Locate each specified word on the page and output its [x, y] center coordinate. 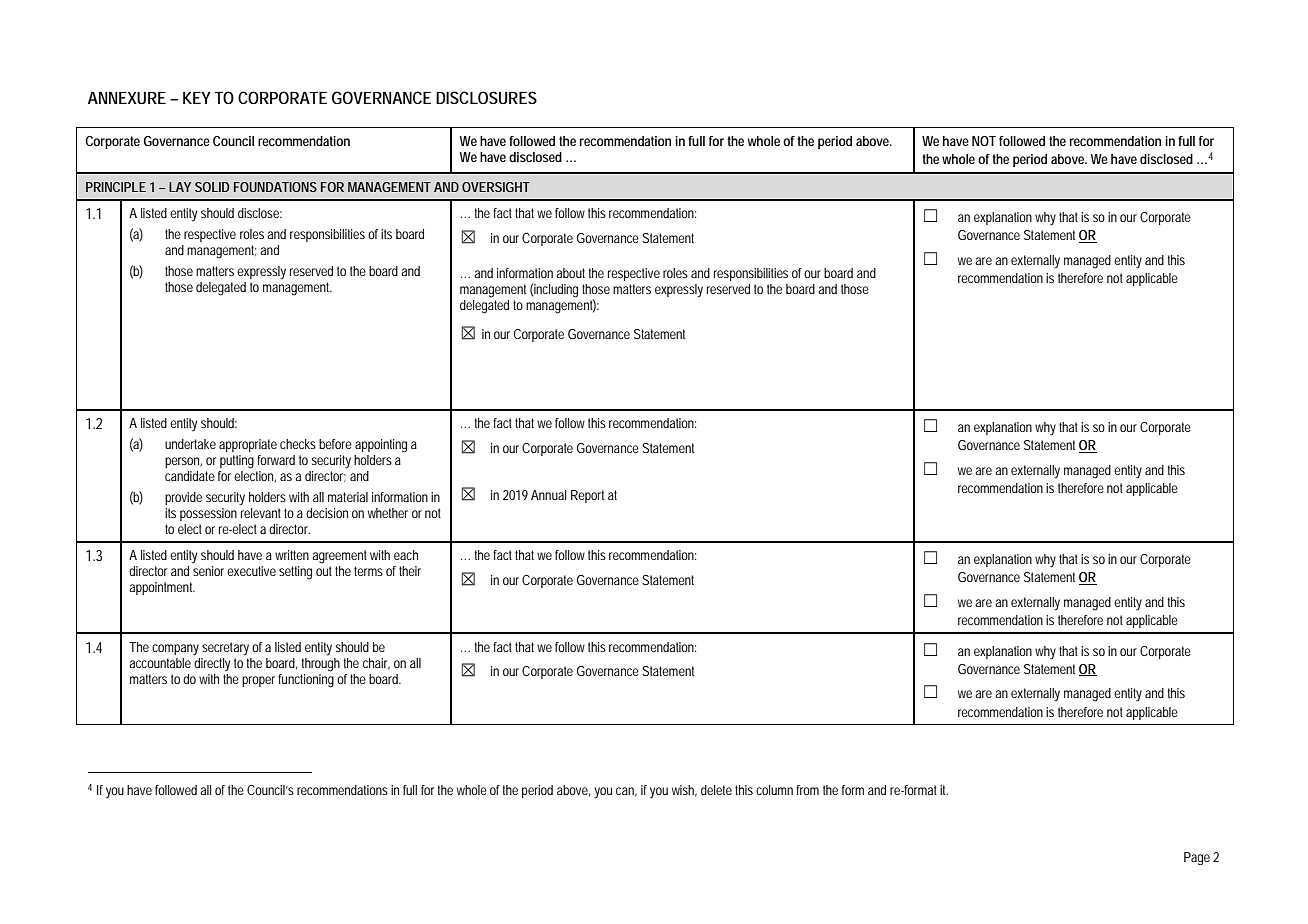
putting [237, 462]
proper [260, 681]
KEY [197, 98]
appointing [381, 446]
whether [388, 513]
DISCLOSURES [486, 97]
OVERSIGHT [496, 187]
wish [684, 791]
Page [1197, 858]
